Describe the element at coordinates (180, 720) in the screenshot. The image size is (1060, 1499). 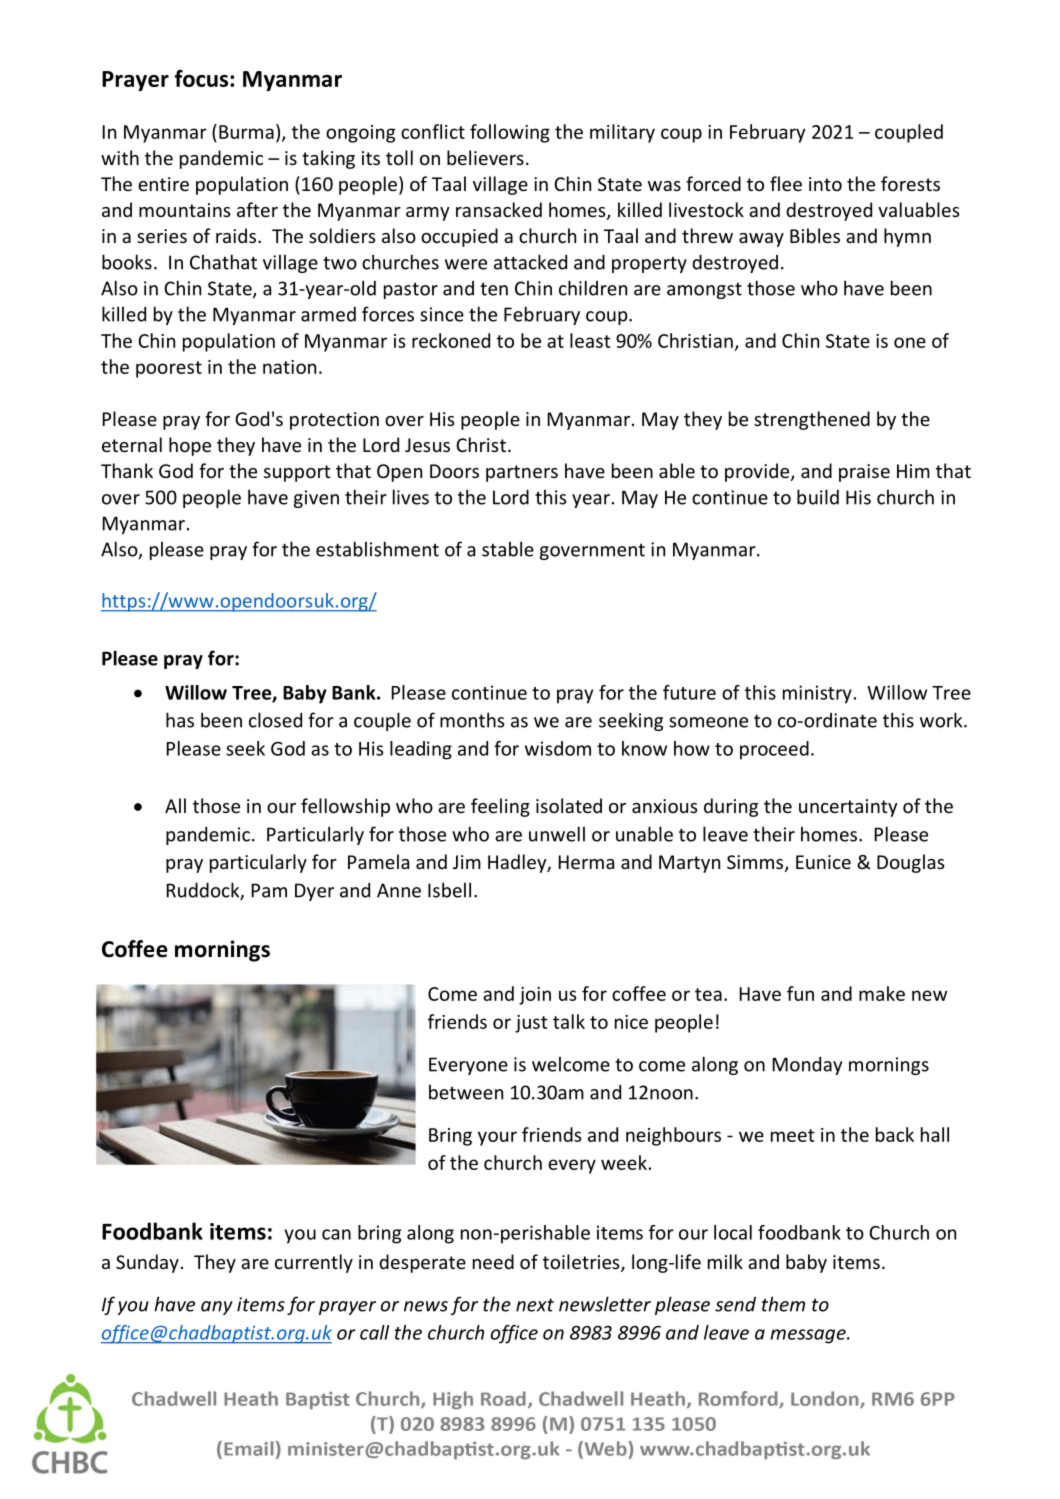
I see `has` at that location.
